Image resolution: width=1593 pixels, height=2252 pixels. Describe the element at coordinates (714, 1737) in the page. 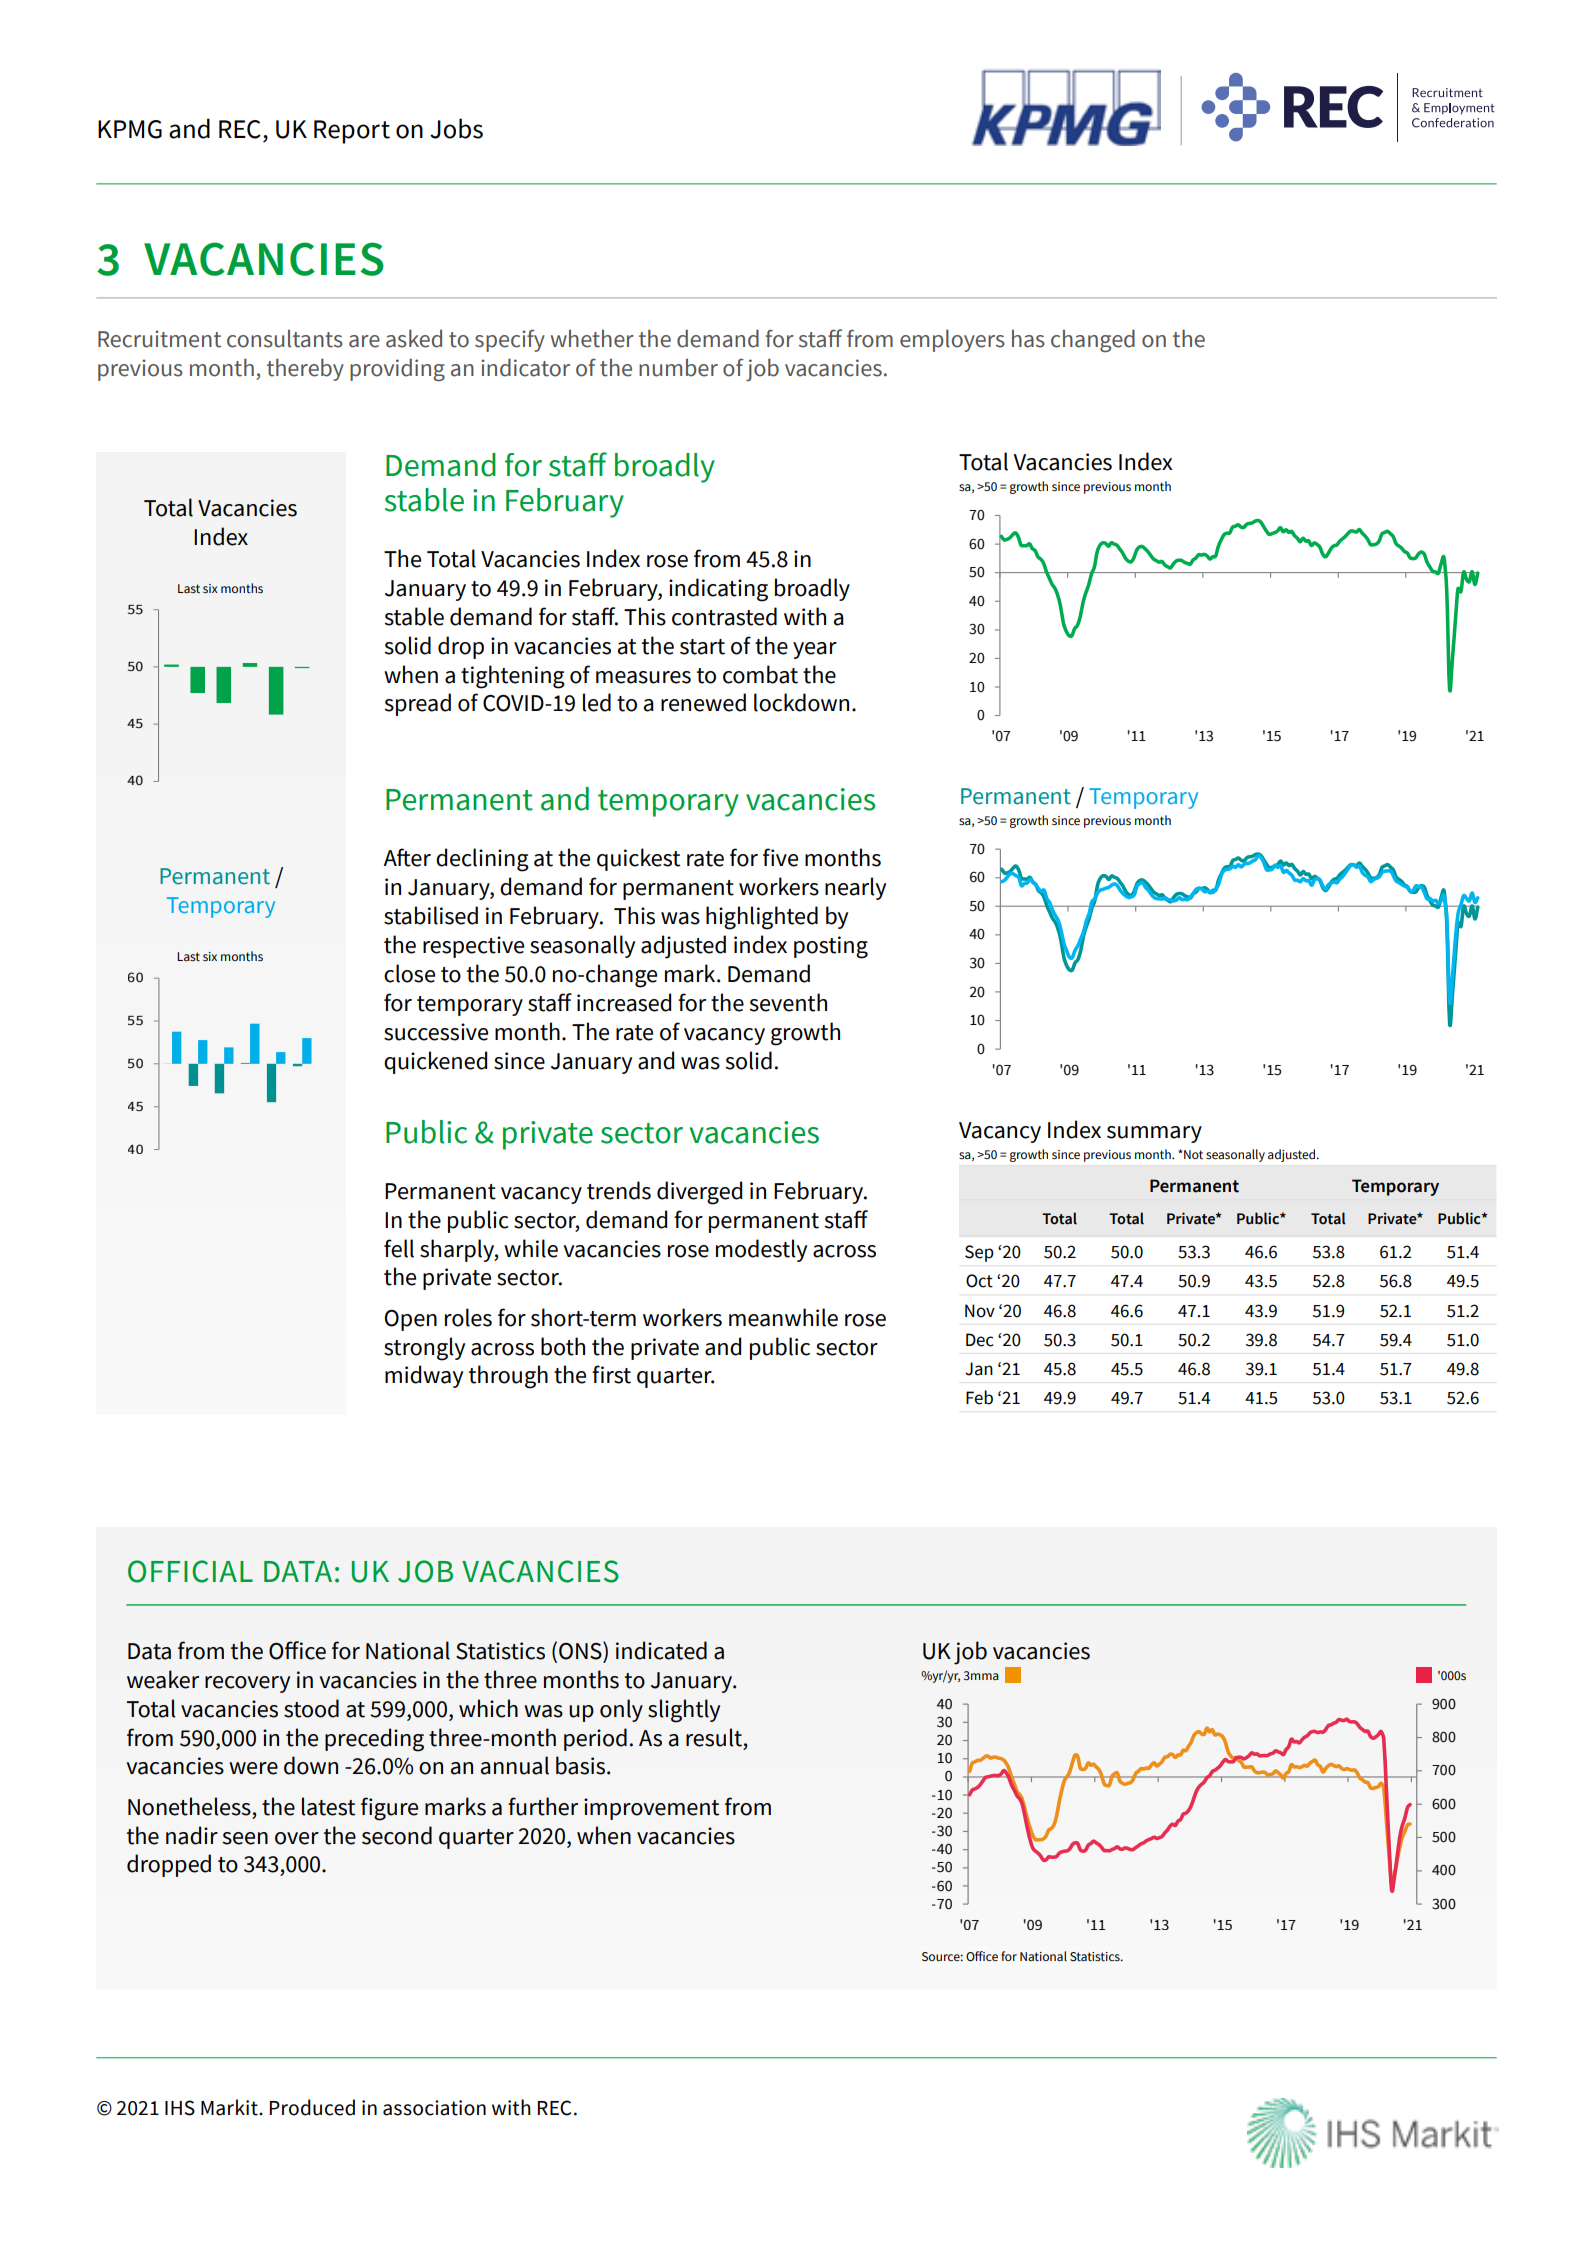

I see `result` at that location.
